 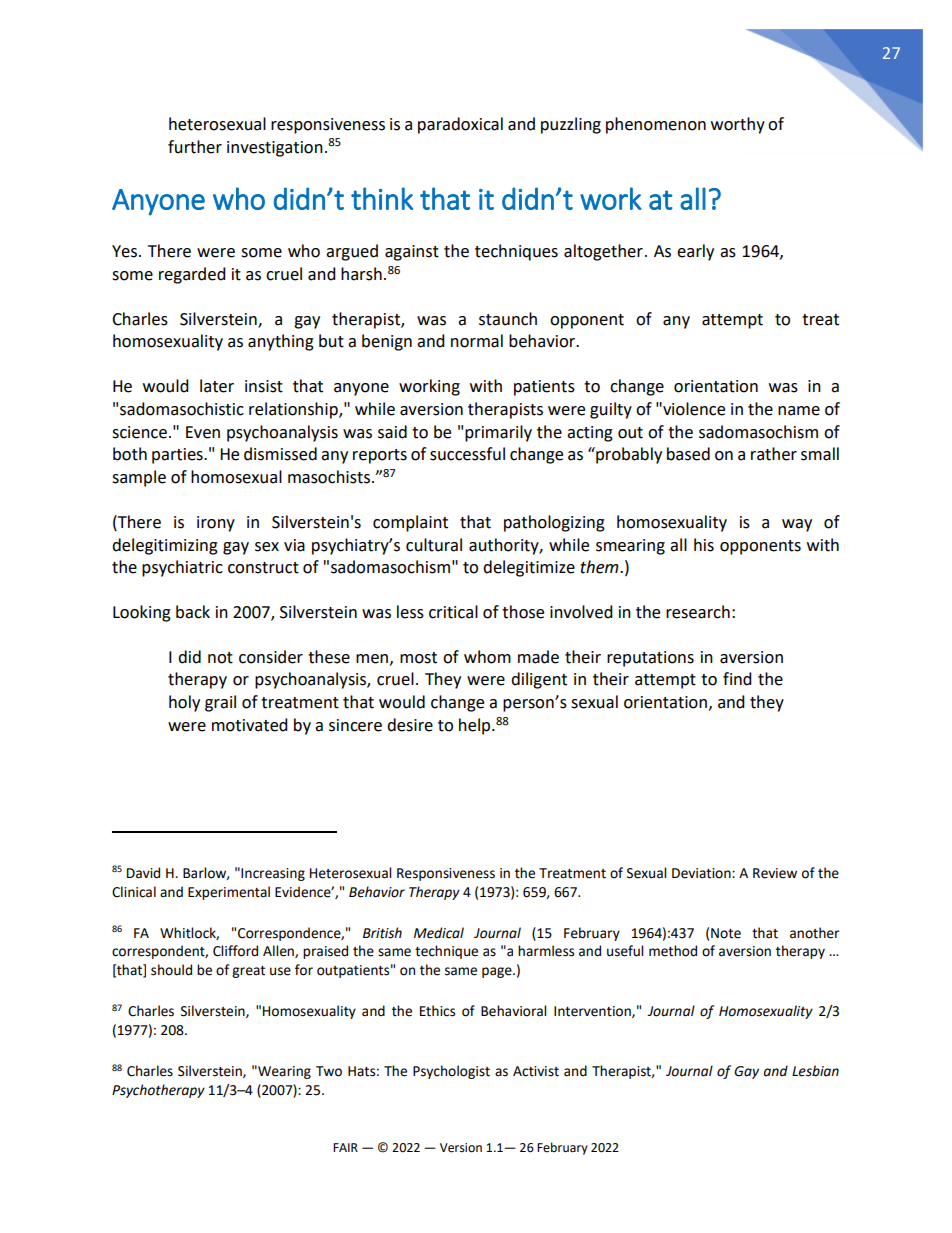 I want to click on worthy, so click(x=738, y=125).
